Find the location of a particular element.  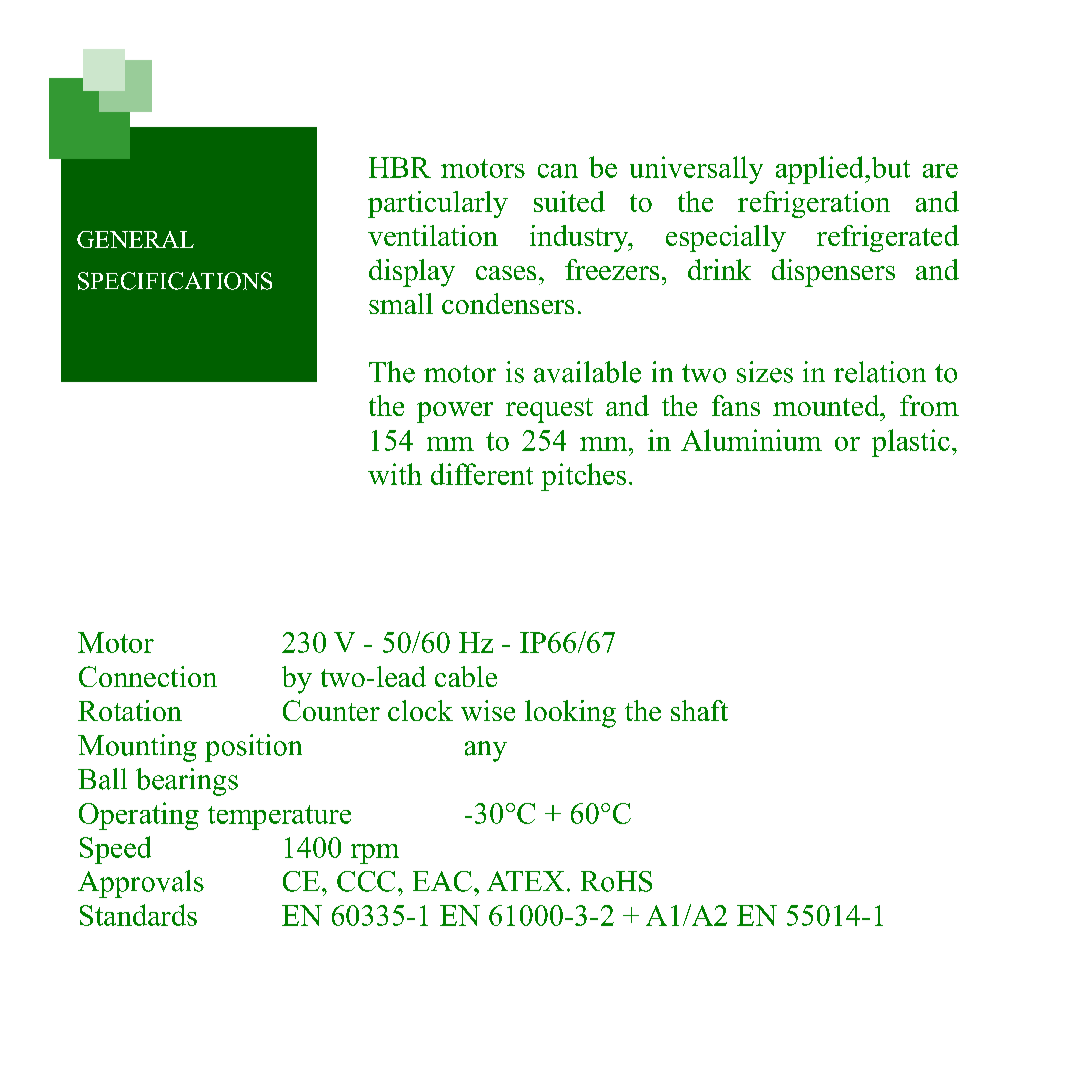

different is located at coordinates (482, 474).
